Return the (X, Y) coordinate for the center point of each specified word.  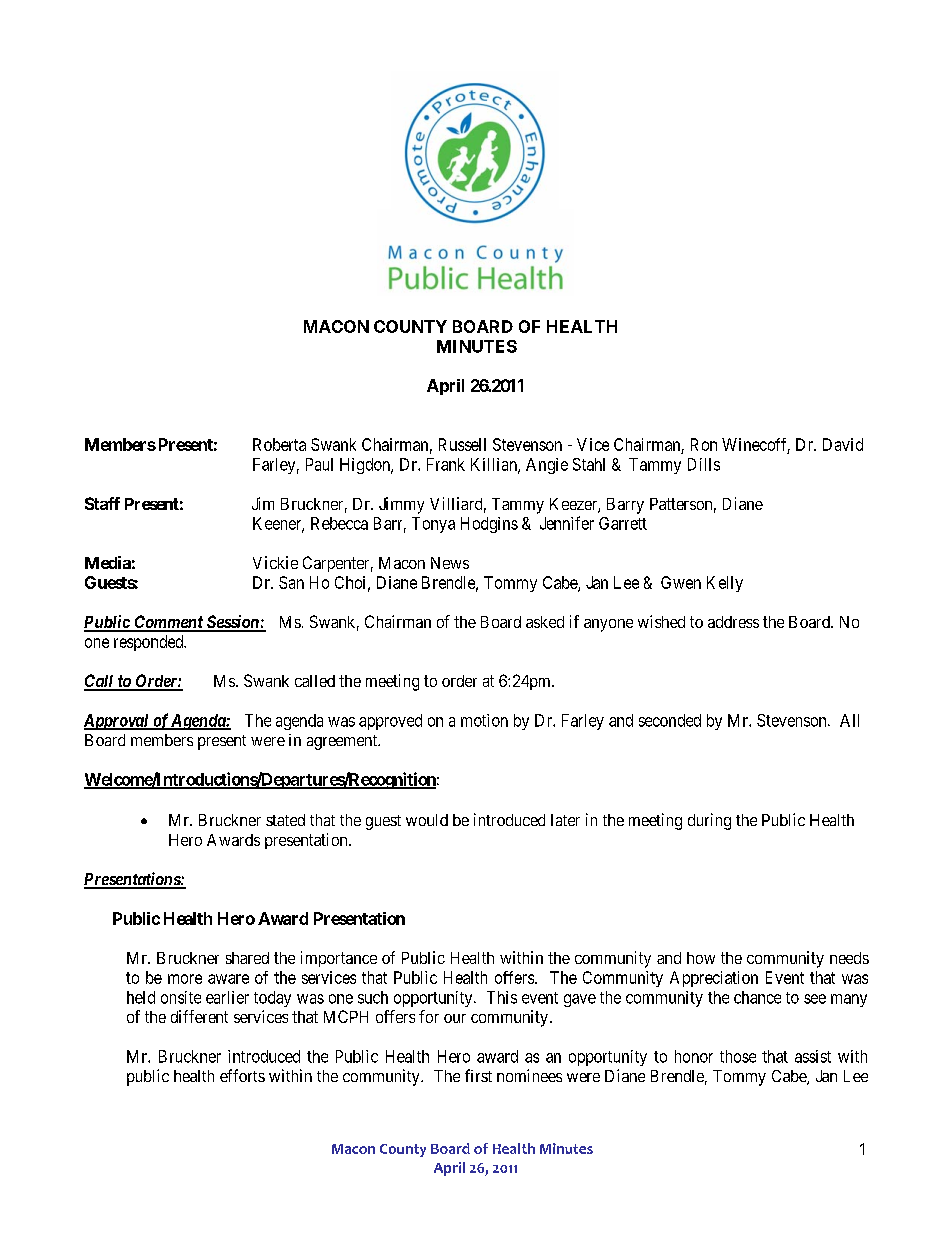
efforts (242, 1075)
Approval (117, 722)
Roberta (279, 444)
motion (484, 720)
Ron (704, 444)
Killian (495, 465)
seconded (670, 720)
